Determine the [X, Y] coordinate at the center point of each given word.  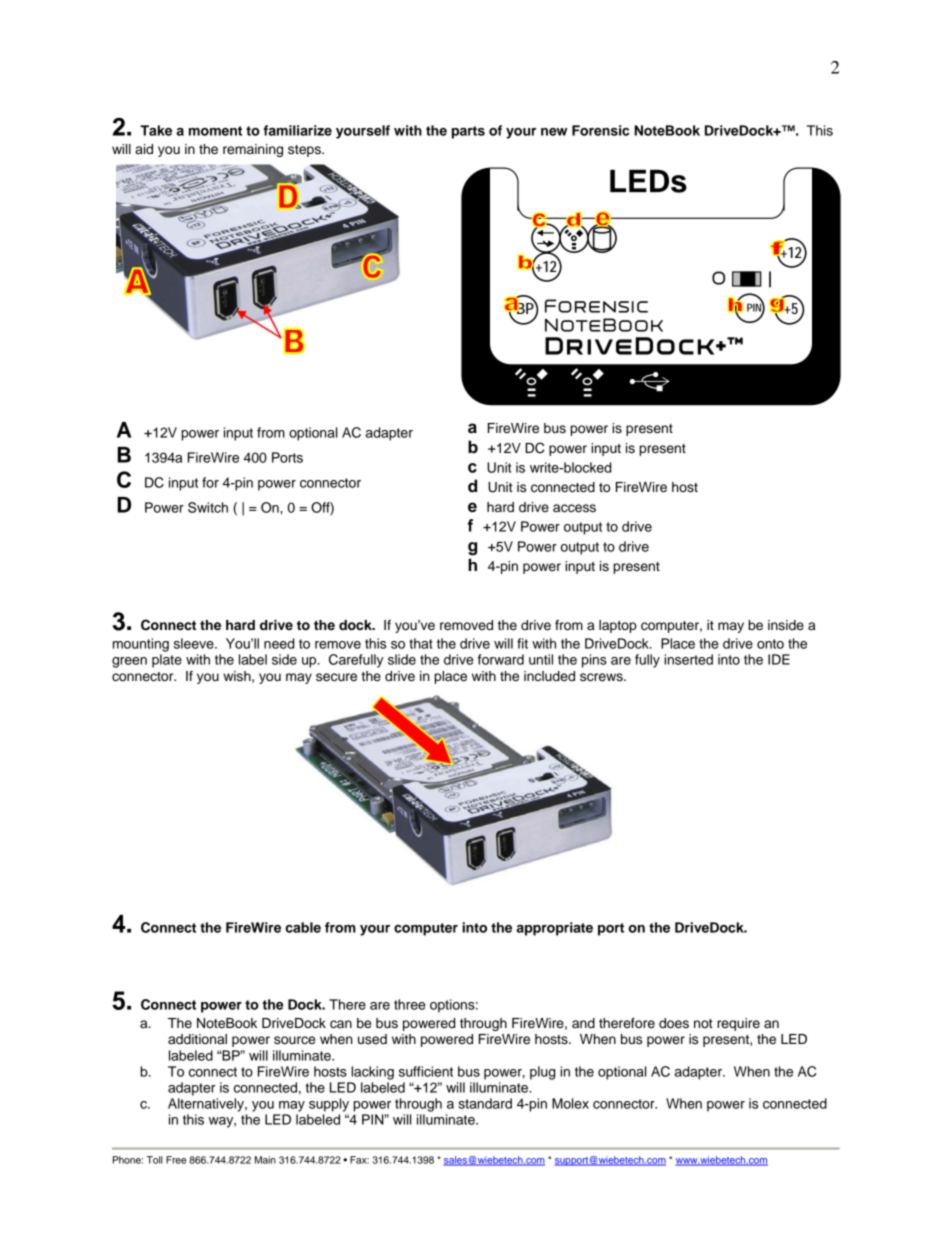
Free [176, 1160]
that [421, 643]
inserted [688, 659]
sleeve [195, 643]
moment [215, 131]
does [674, 1023]
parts [468, 132]
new [554, 132]
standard [485, 1103]
